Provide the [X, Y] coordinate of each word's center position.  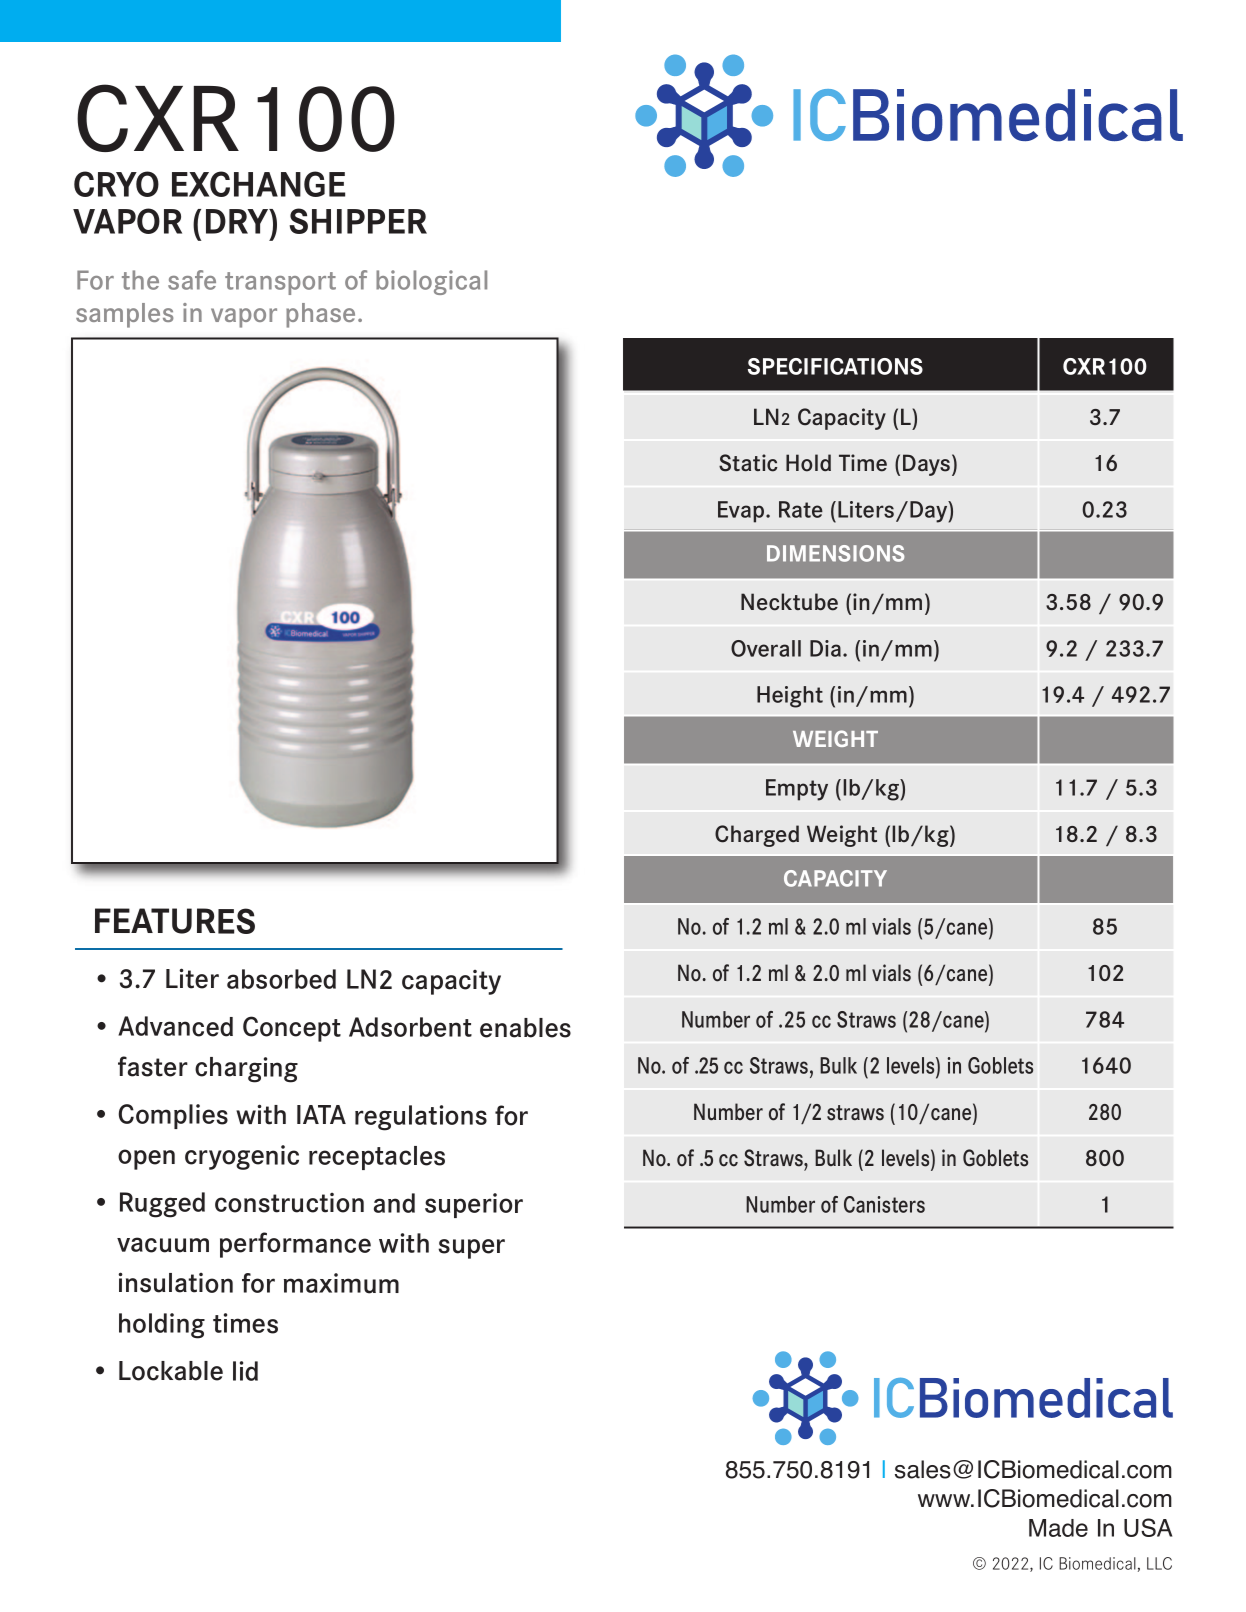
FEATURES [175, 921]
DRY [238, 221]
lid [245, 1371]
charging [246, 1070]
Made [1058, 1528]
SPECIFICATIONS [835, 366]
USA [1148, 1527]
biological [431, 282]
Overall [766, 648]
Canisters [884, 1204]
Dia [825, 648]
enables [525, 1028]
